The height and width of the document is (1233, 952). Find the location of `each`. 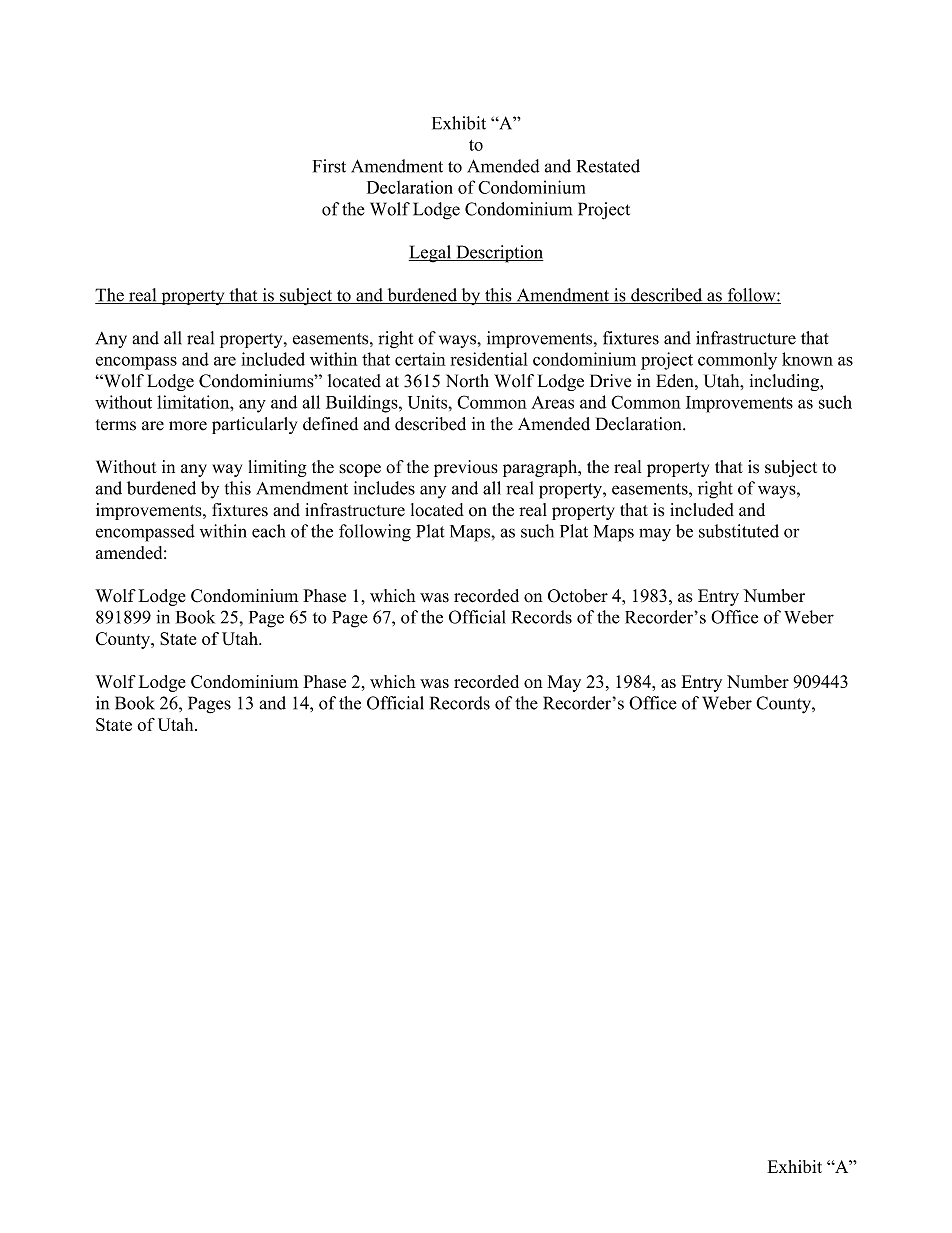

each is located at coordinates (268, 531).
